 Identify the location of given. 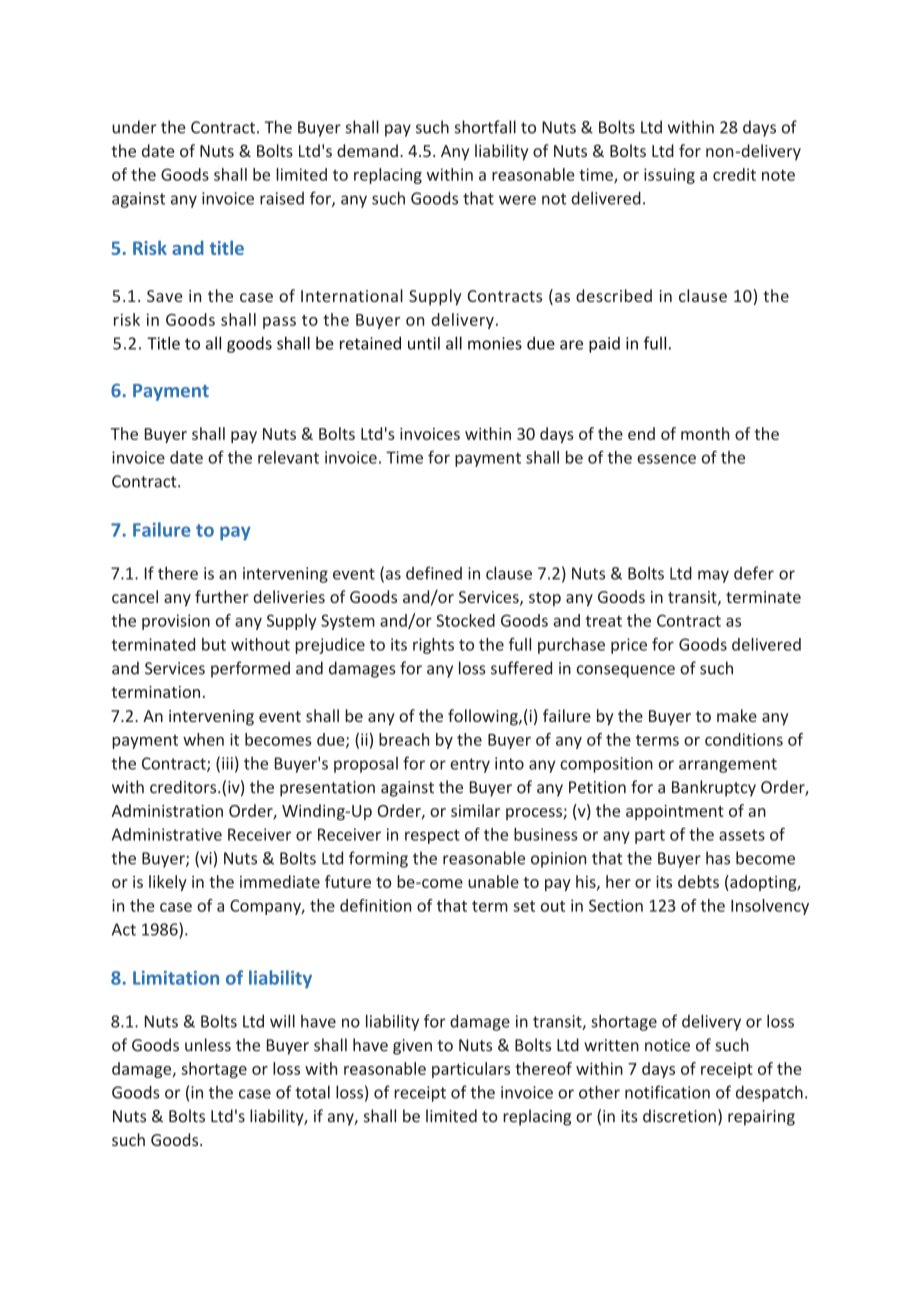
(412, 1047).
